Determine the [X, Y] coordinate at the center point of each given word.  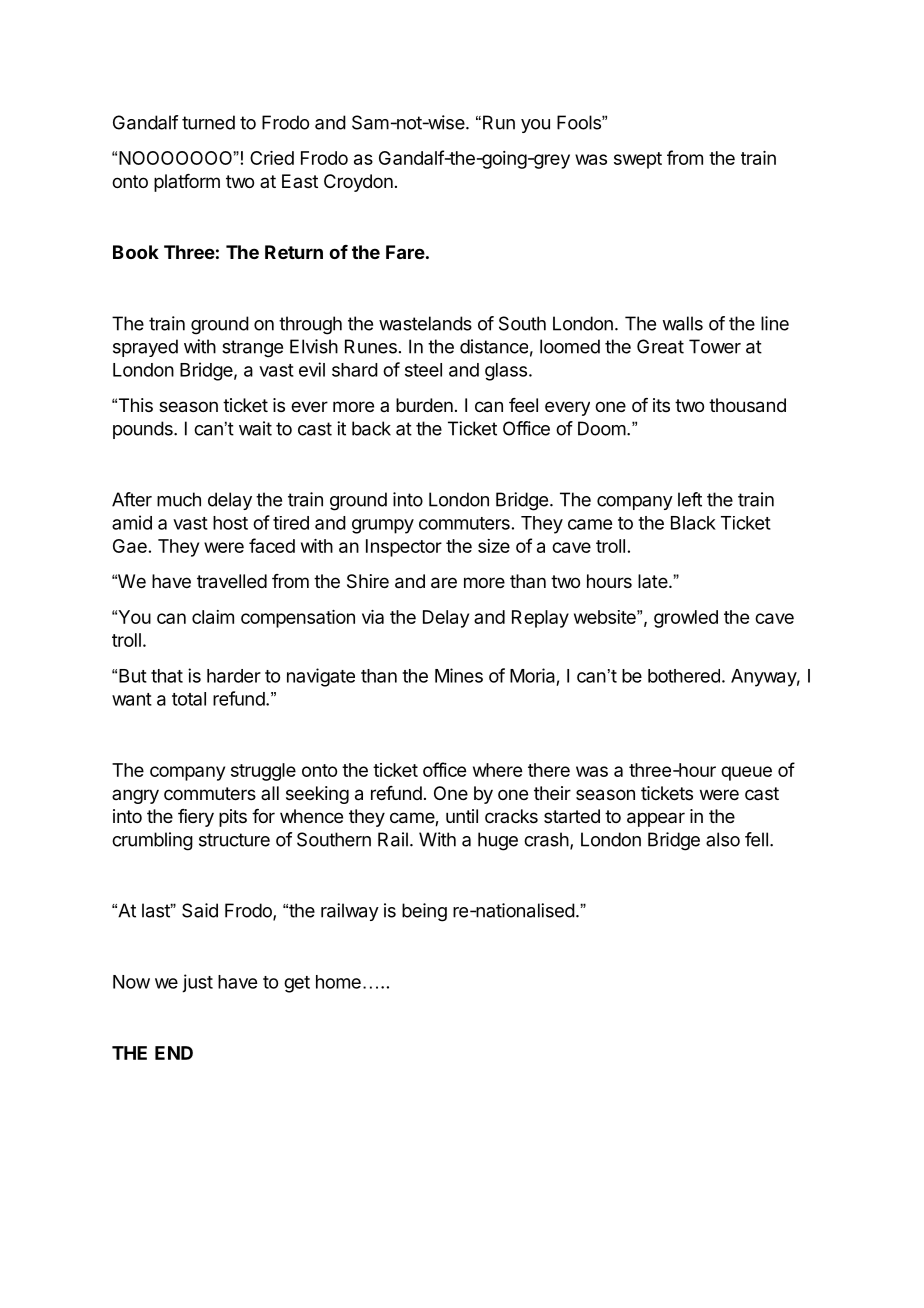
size [494, 546]
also [723, 839]
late [654, 581]
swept [638, 160]
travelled [232, 581]
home [338, 982]
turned [208, 122]
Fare [405, 252]
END [174, 1053]
